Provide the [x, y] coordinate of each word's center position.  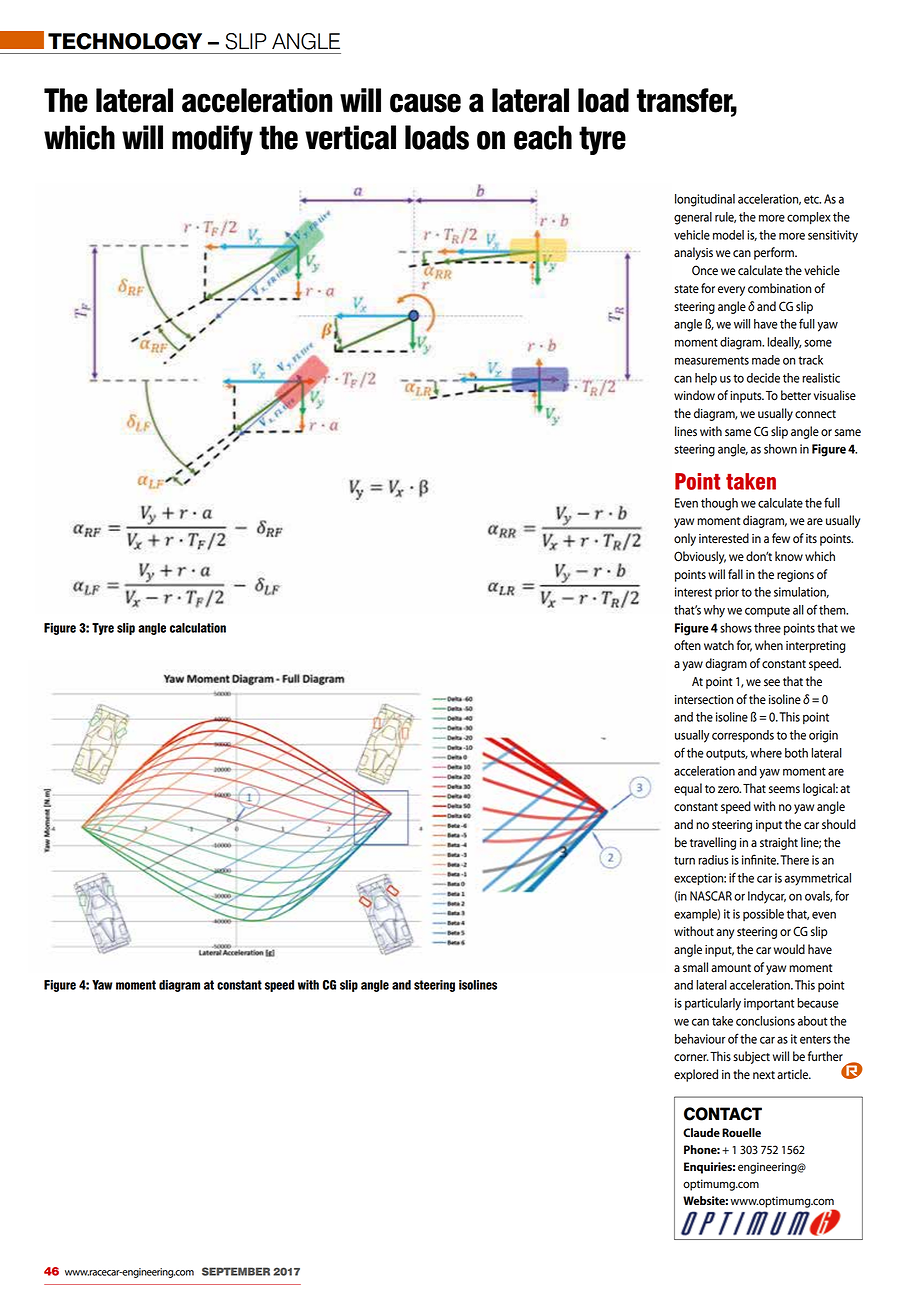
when [769, 645]
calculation [198, 628]
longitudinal [705, 200]
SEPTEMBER [236, 1271]
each [543, 137]
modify [212, 140]
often [687, 645]
